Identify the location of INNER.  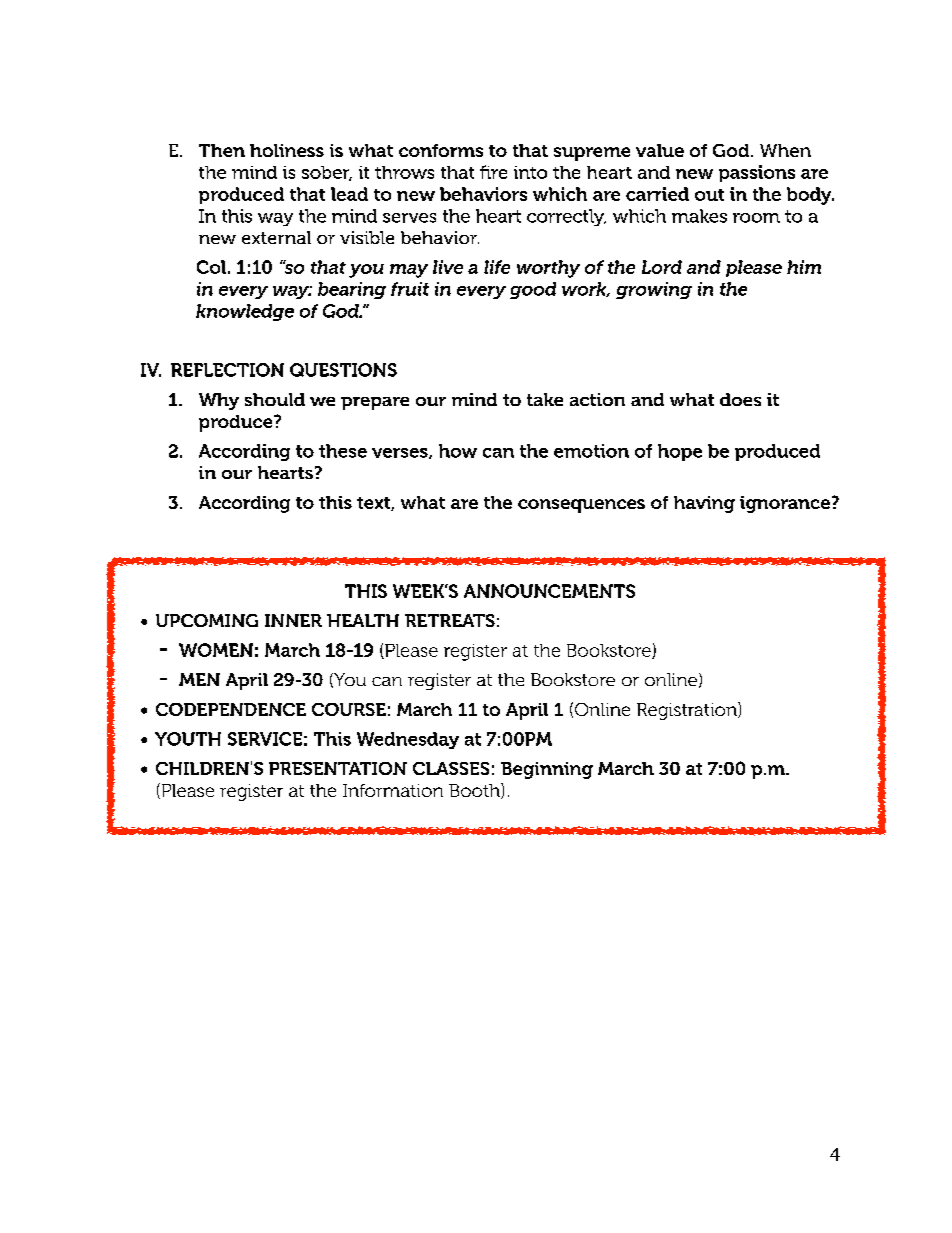
(293, 620).
